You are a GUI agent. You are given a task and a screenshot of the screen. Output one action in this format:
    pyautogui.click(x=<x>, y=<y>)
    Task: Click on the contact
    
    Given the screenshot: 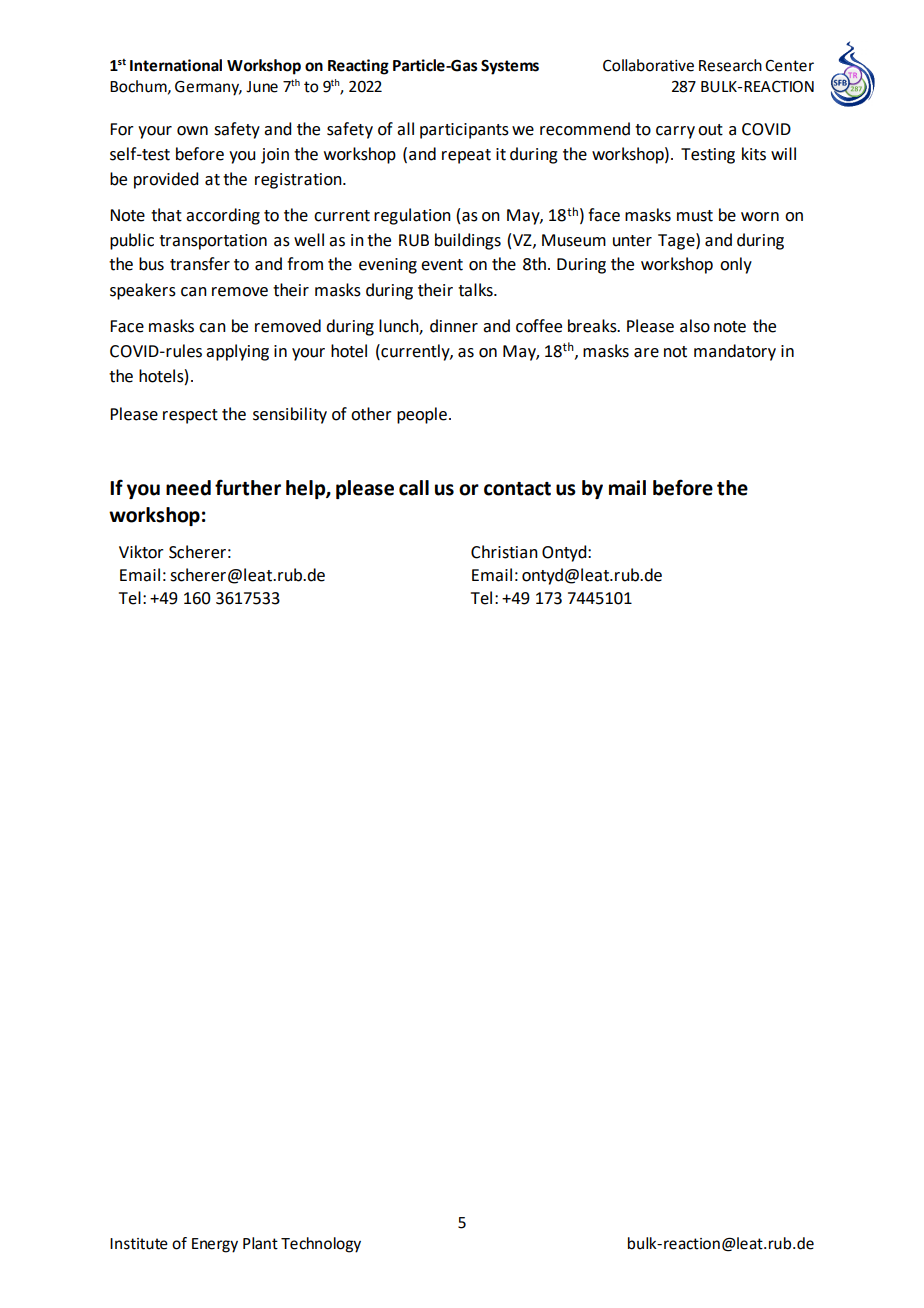 What is the action you would take?
    pyautogui.click(x=517, y=489)
